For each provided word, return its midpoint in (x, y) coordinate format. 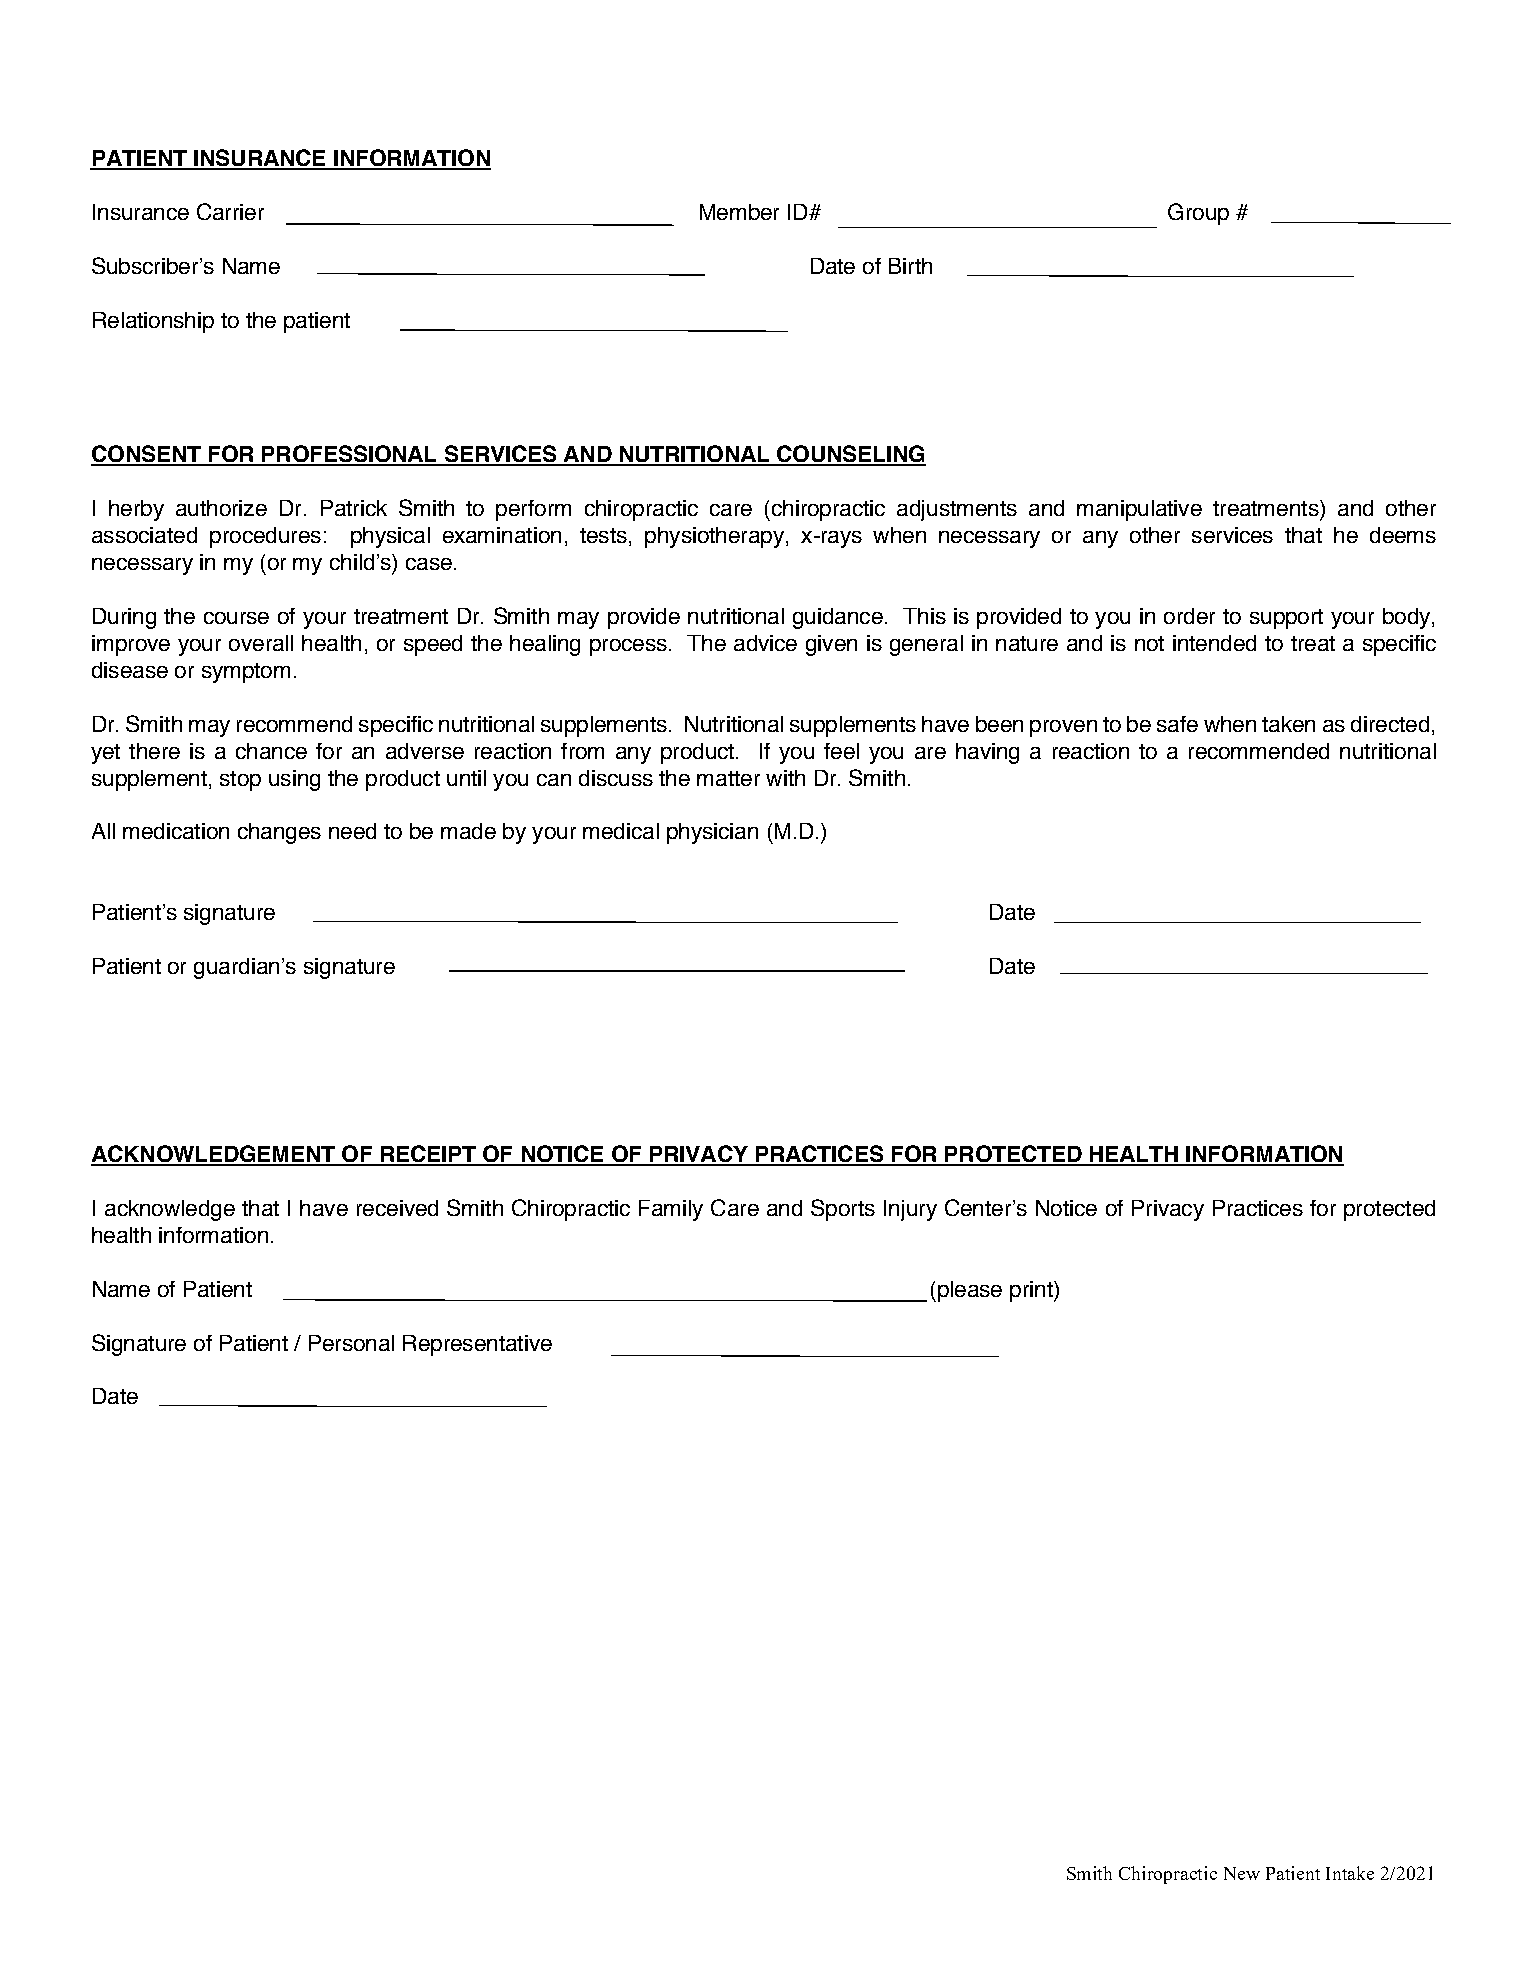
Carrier (230, 211)
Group (1198, 214)
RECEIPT (428, 1155)
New (1242, 1873)
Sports (843, 1210)
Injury (910, 1210)
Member (739, 212)
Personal (351, 1343)
